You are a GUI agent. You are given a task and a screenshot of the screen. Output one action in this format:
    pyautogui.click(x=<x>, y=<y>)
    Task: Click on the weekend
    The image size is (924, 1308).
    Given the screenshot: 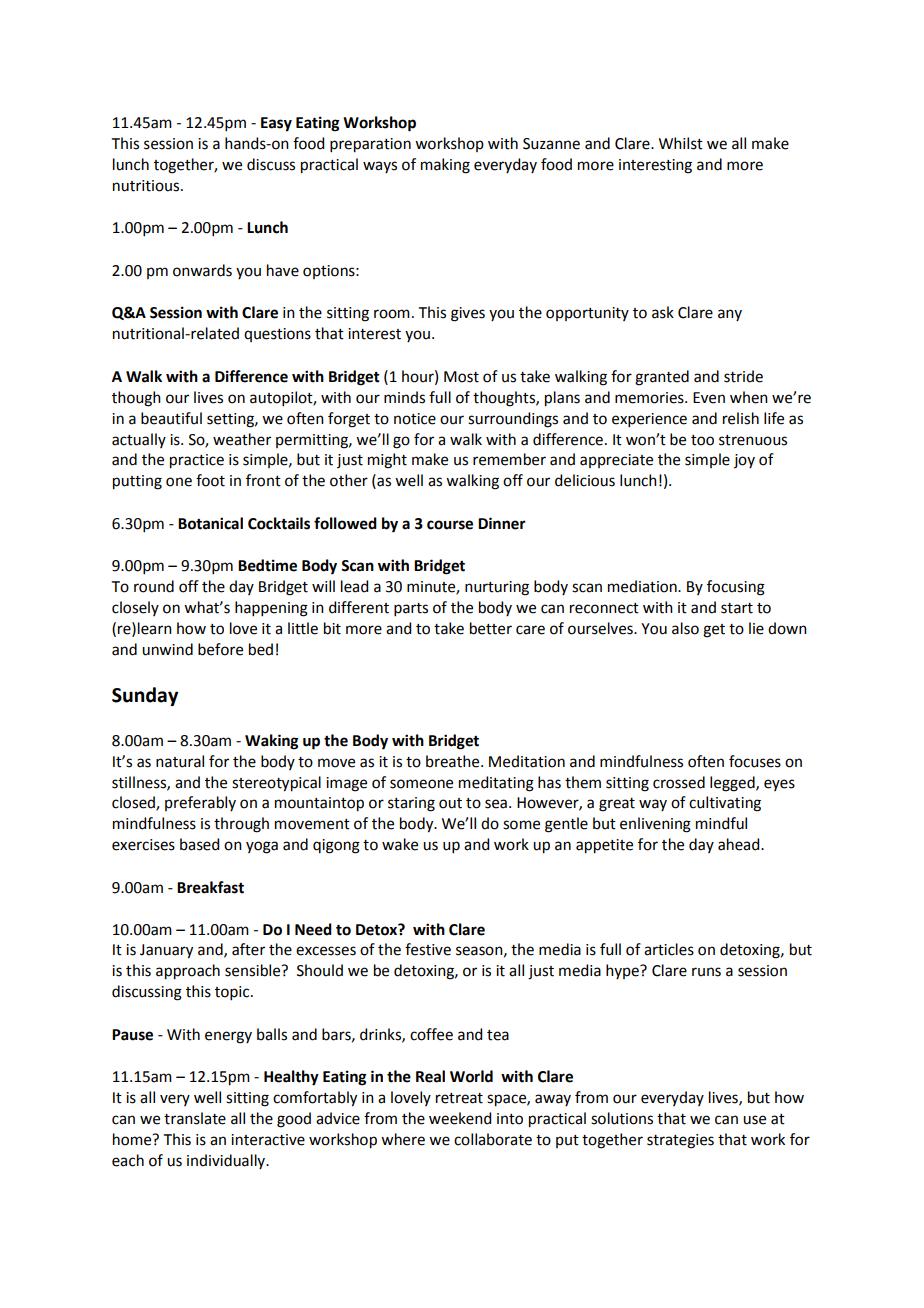 What is the action you would take?
    pyautogui.click(x=460, y=1118)
